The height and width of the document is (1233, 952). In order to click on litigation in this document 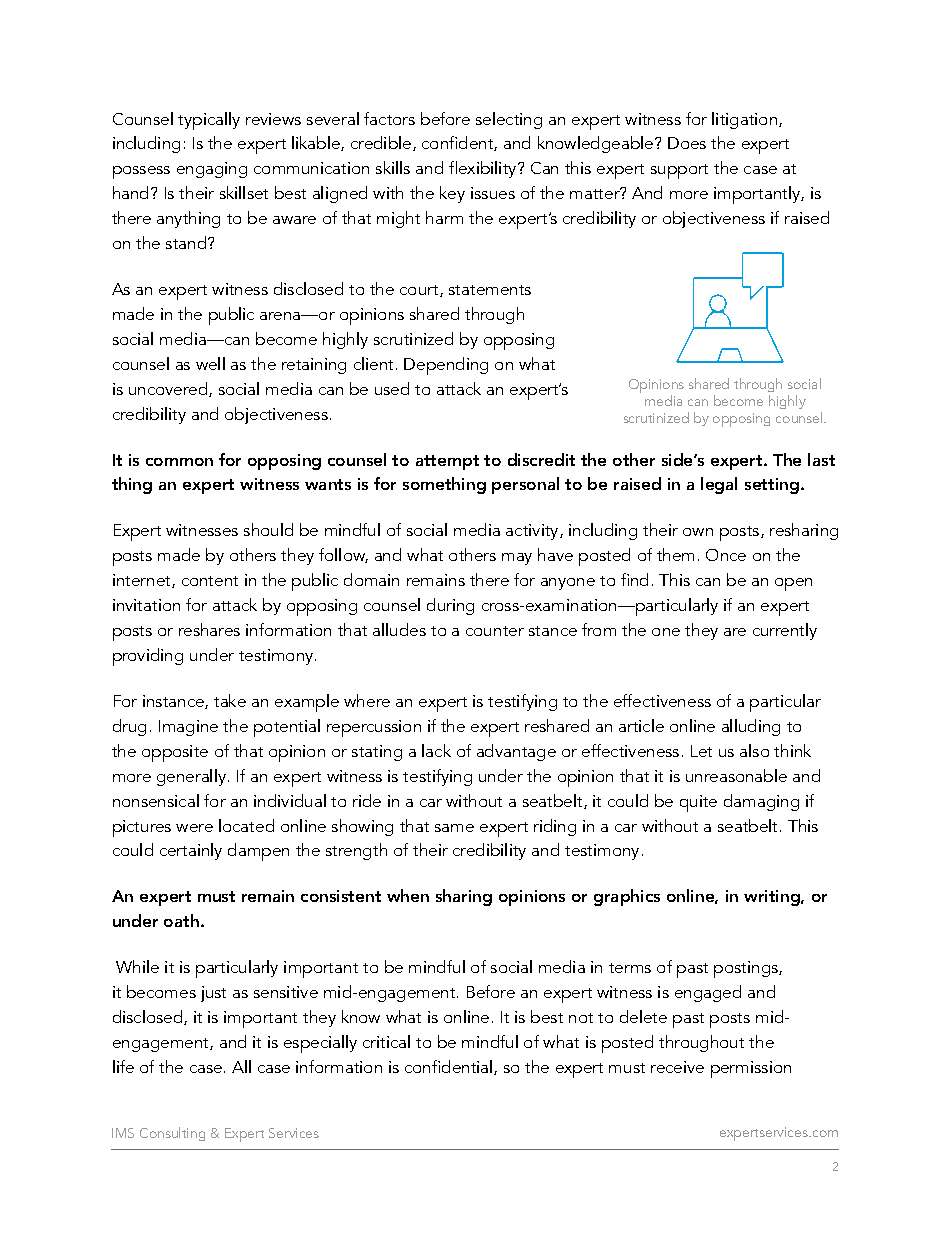, I will do `click(746, 120)`.
